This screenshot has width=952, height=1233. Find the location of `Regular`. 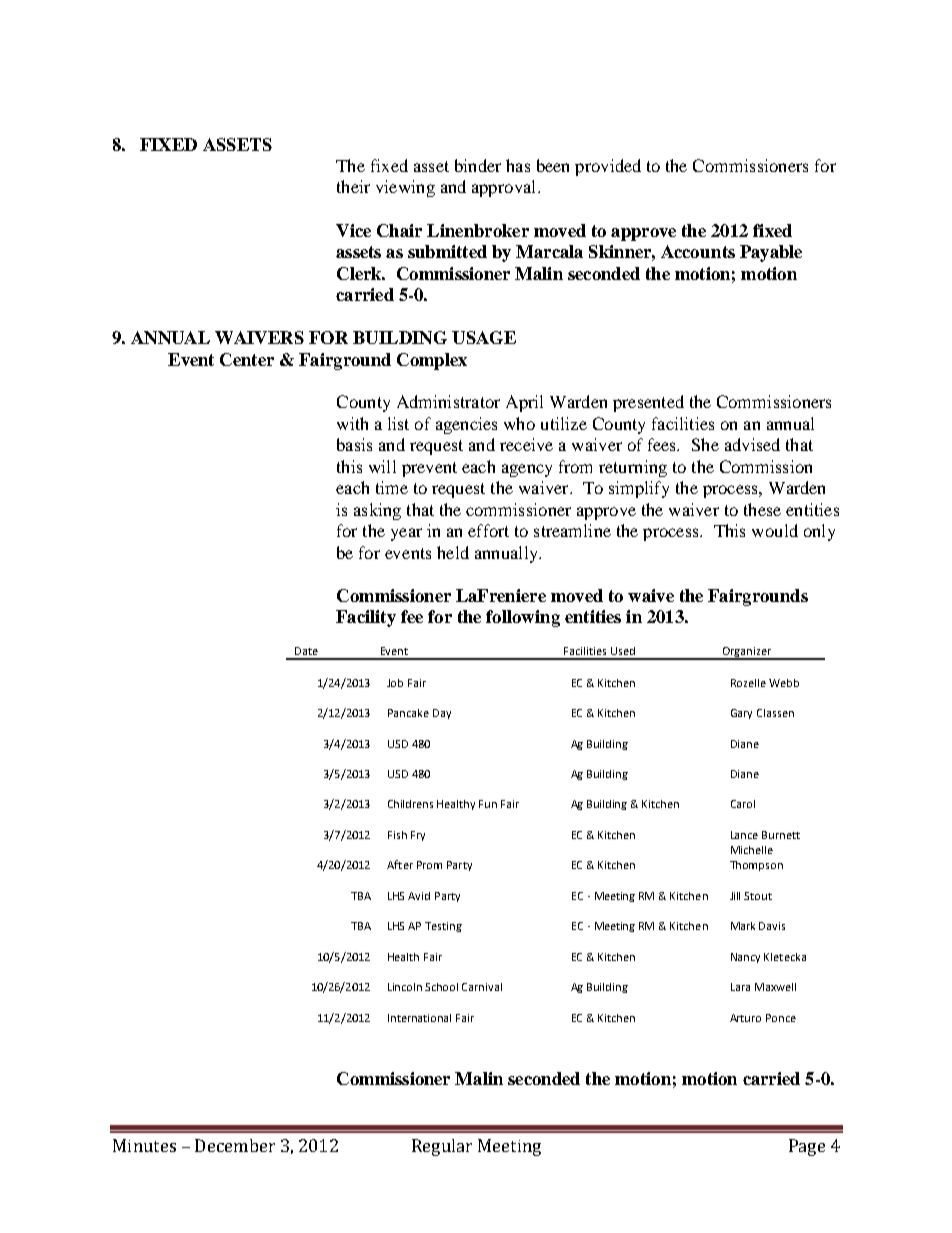

Regular is located at coordinates (442, 1147).
